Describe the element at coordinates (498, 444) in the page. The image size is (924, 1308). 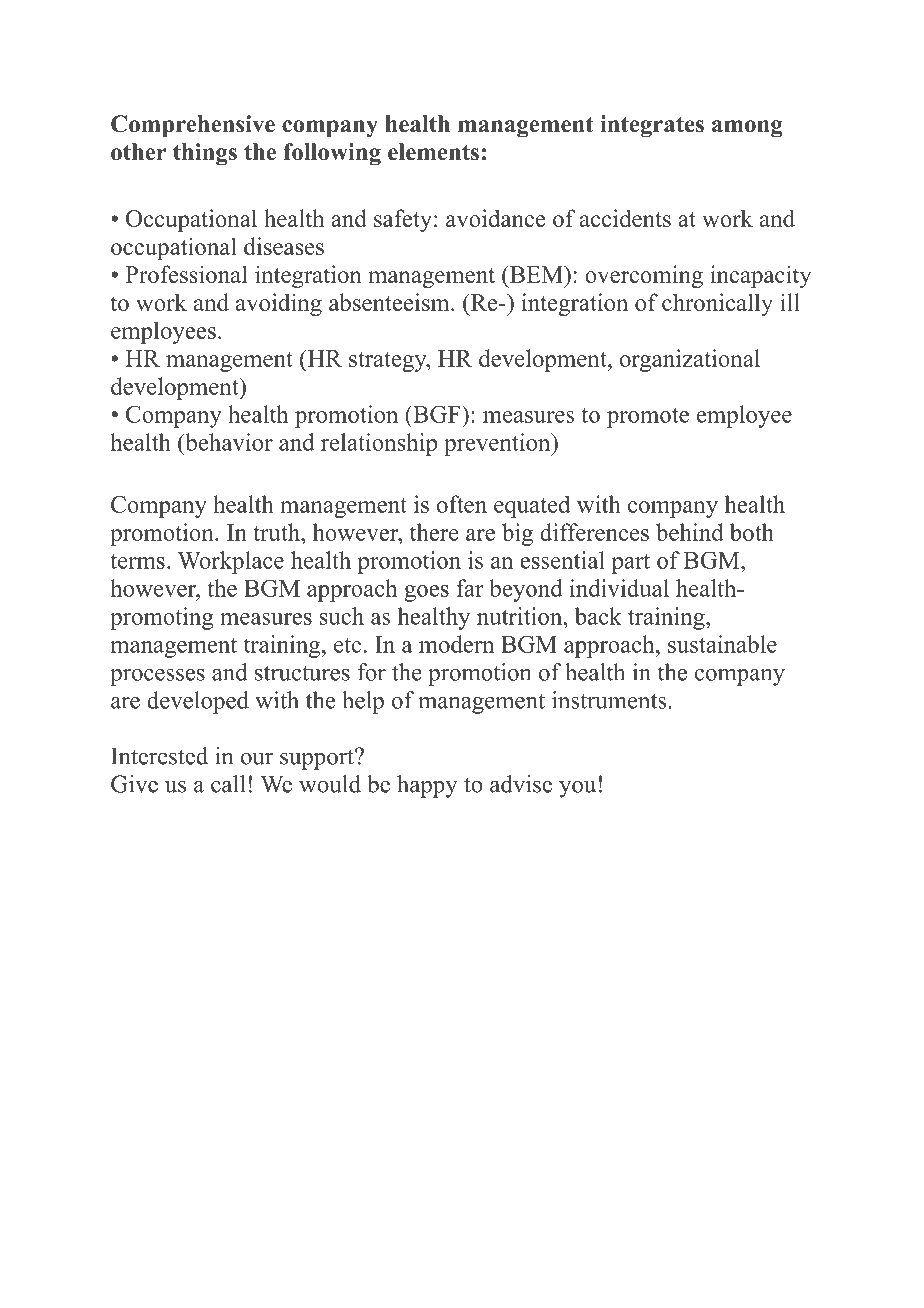
I see `prevention` at that location.
